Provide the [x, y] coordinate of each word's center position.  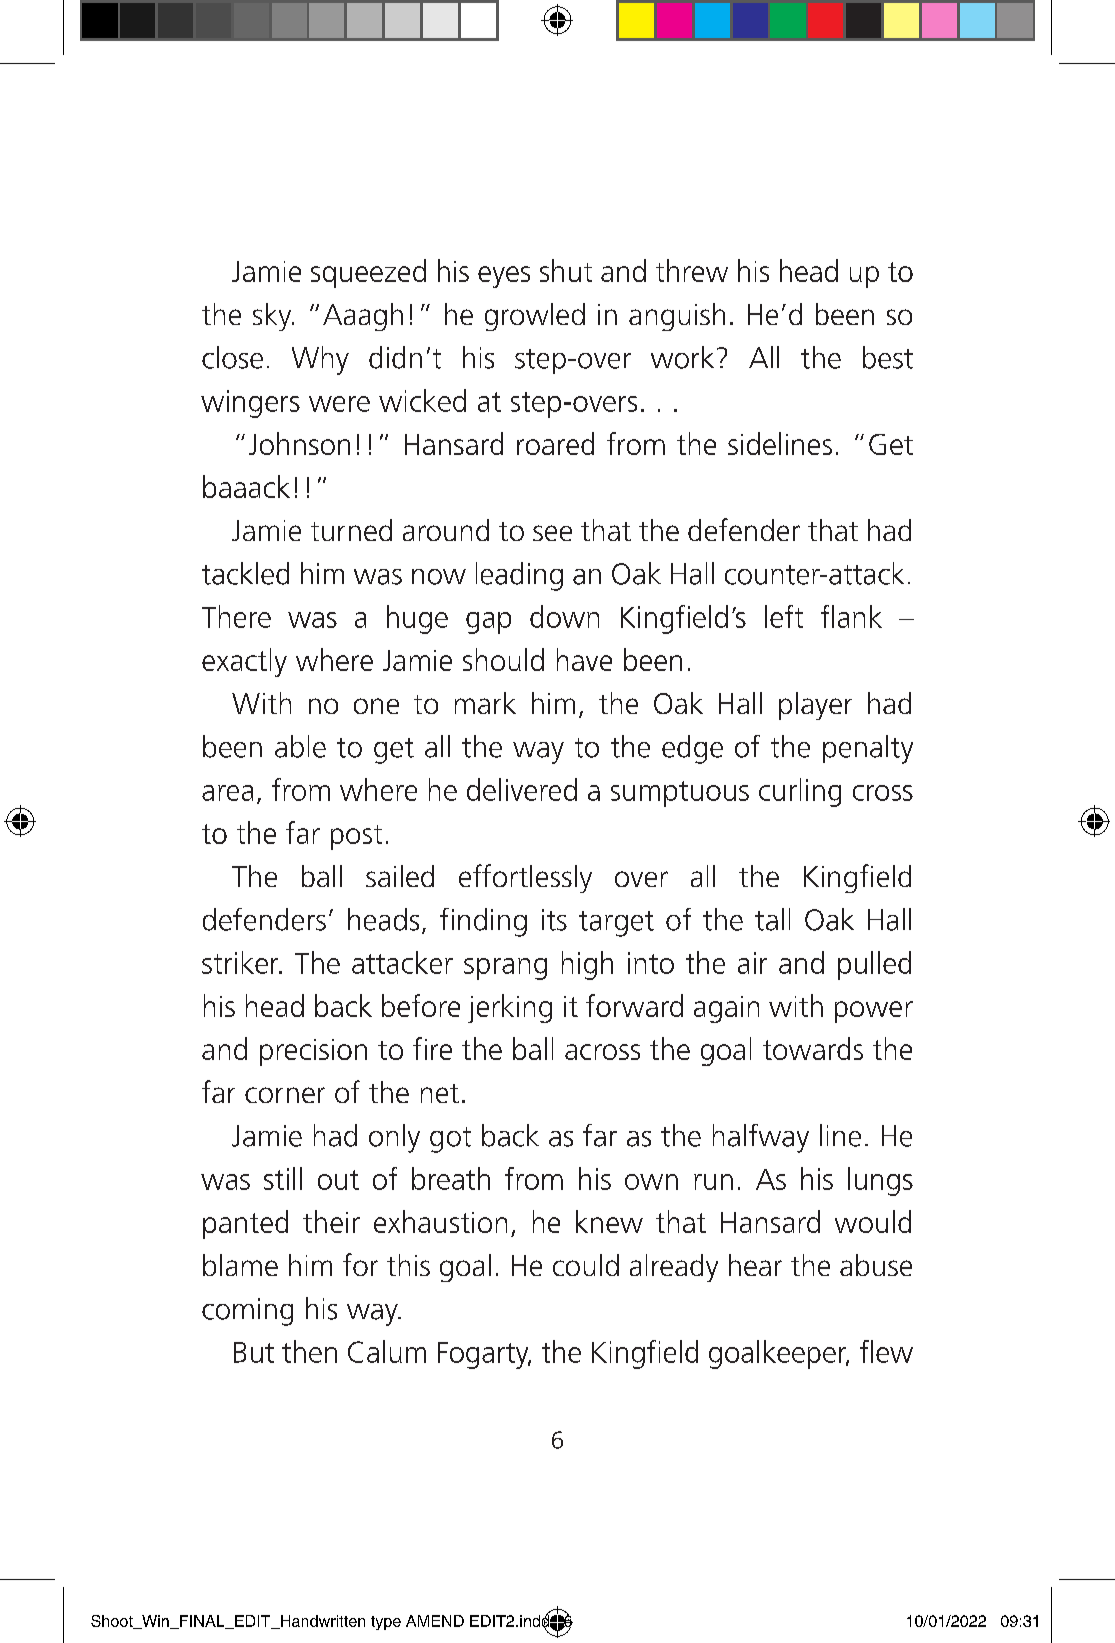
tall [772, 919]
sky [273, 317]
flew [886, 1351]
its [554, 920]
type [386, 1623]
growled [535, 317]
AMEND [435, 1621]
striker [241, 962]
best [888, 357]
